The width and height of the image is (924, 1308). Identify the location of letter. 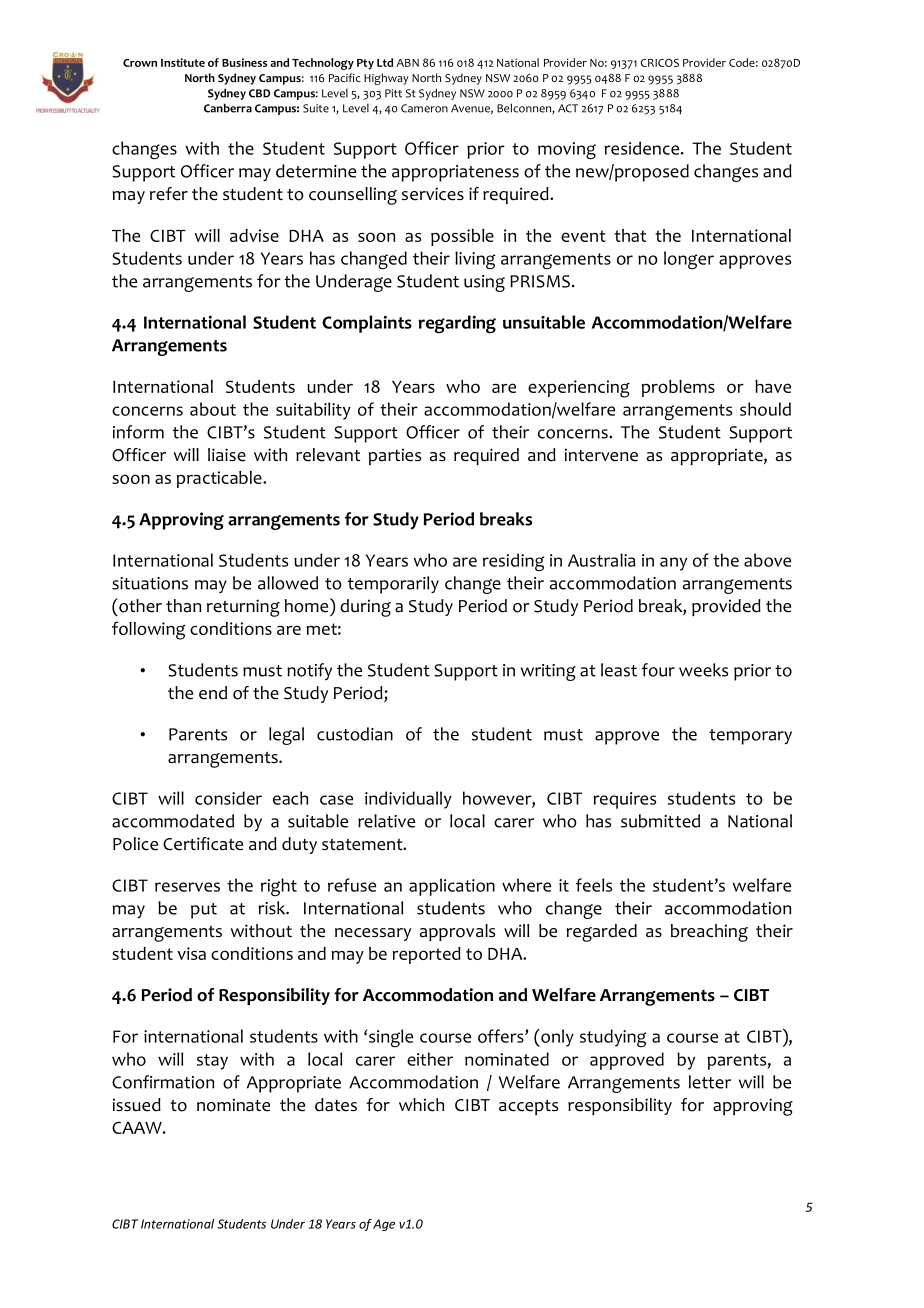
(710, 1082).
